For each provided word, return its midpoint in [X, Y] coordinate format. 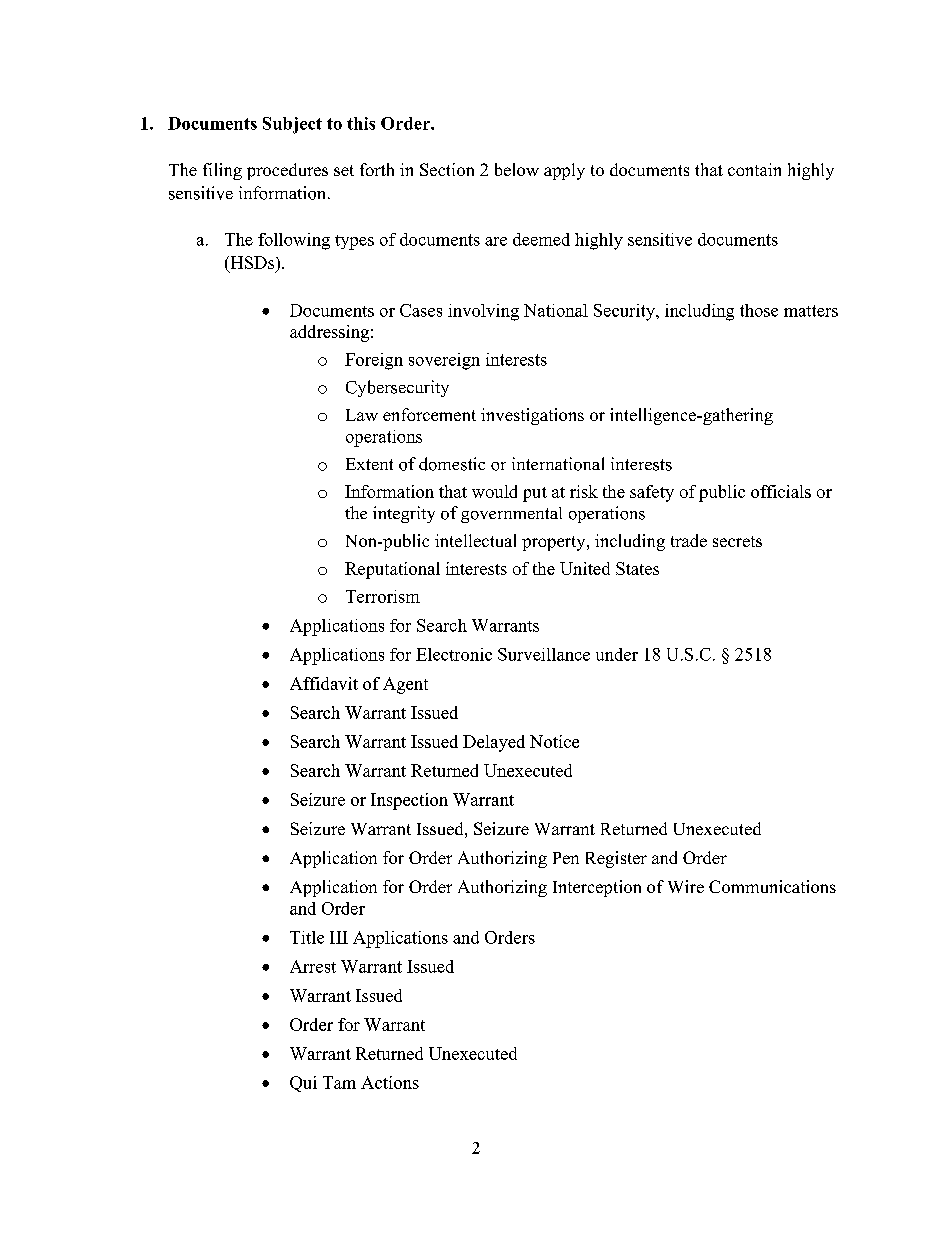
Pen [566, 858]
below [517, 169]
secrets [737, 541]
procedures [287, 171]
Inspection [409, 801]
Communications [772, 886]
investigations [532, 416]
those [759, 310]
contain [754, 169]
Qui [303, 1084]
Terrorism [383, 596]
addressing [329, 333]
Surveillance [544, 654]
